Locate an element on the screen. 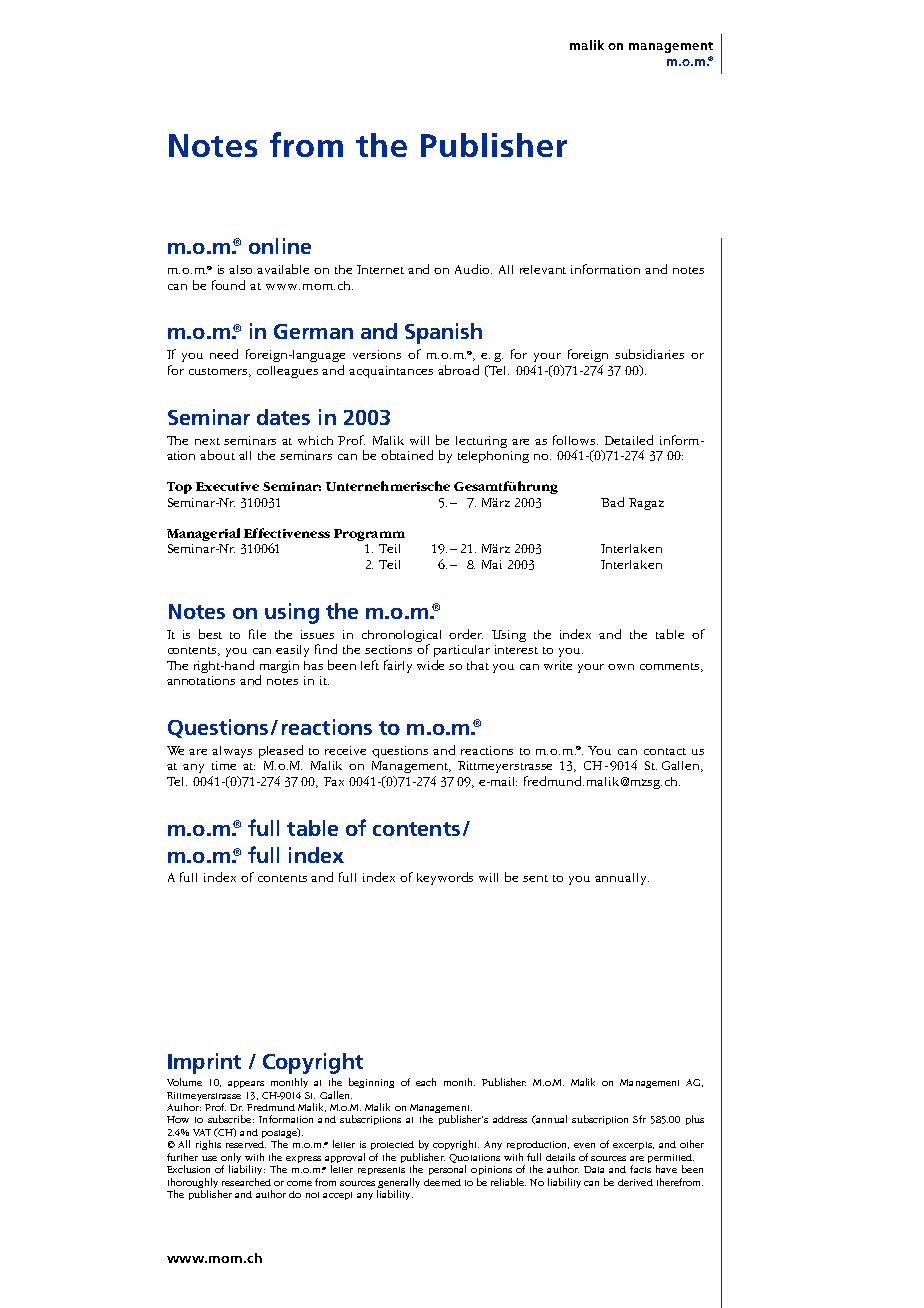  only is located at coordinates (231, 1159).
